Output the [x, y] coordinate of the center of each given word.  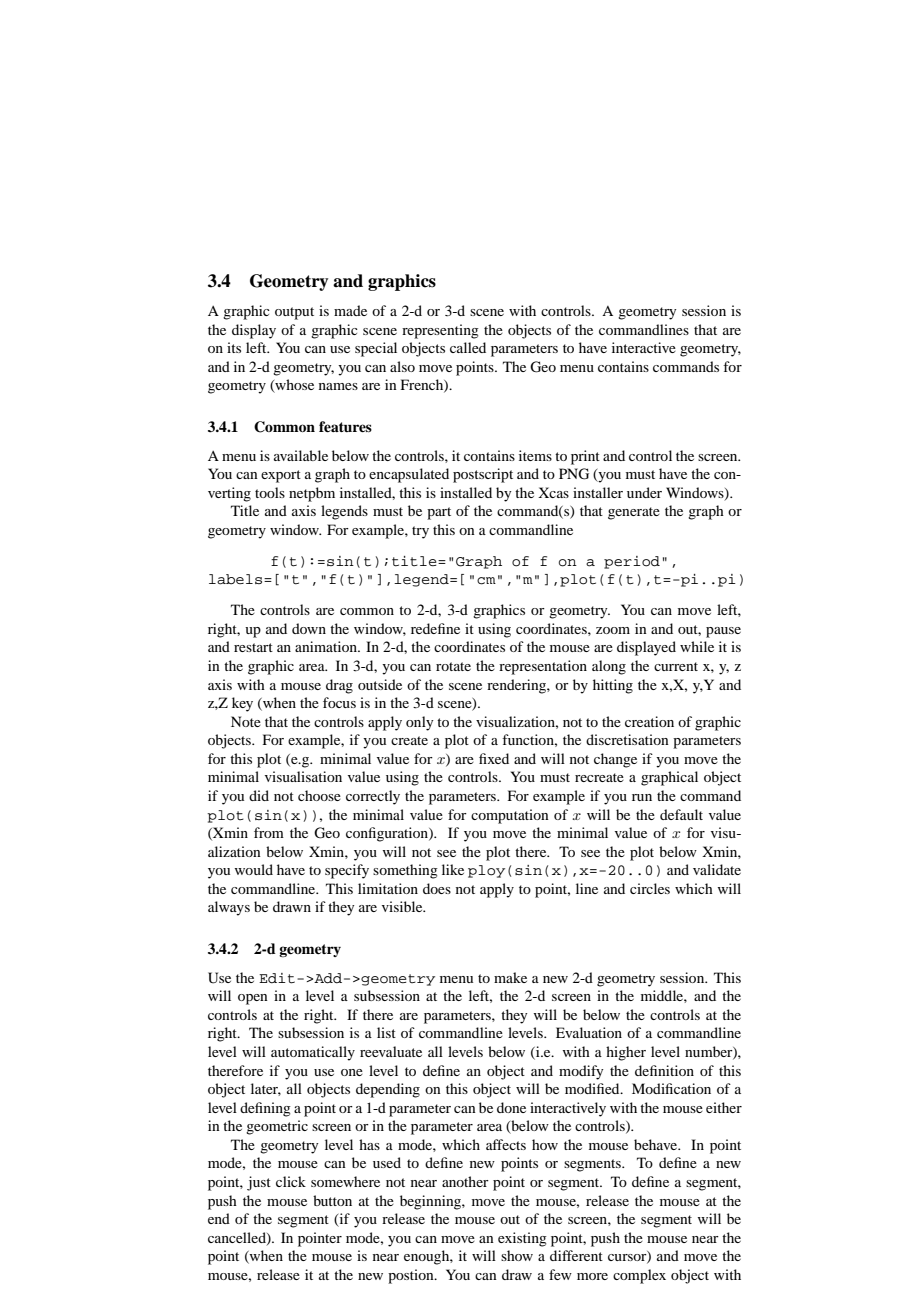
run [642, 797]
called [468, 347]
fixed [494, 758]
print [585, 457]
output [294, 313]
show [517, 1255]
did [259, 795]
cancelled [238, 1238]
